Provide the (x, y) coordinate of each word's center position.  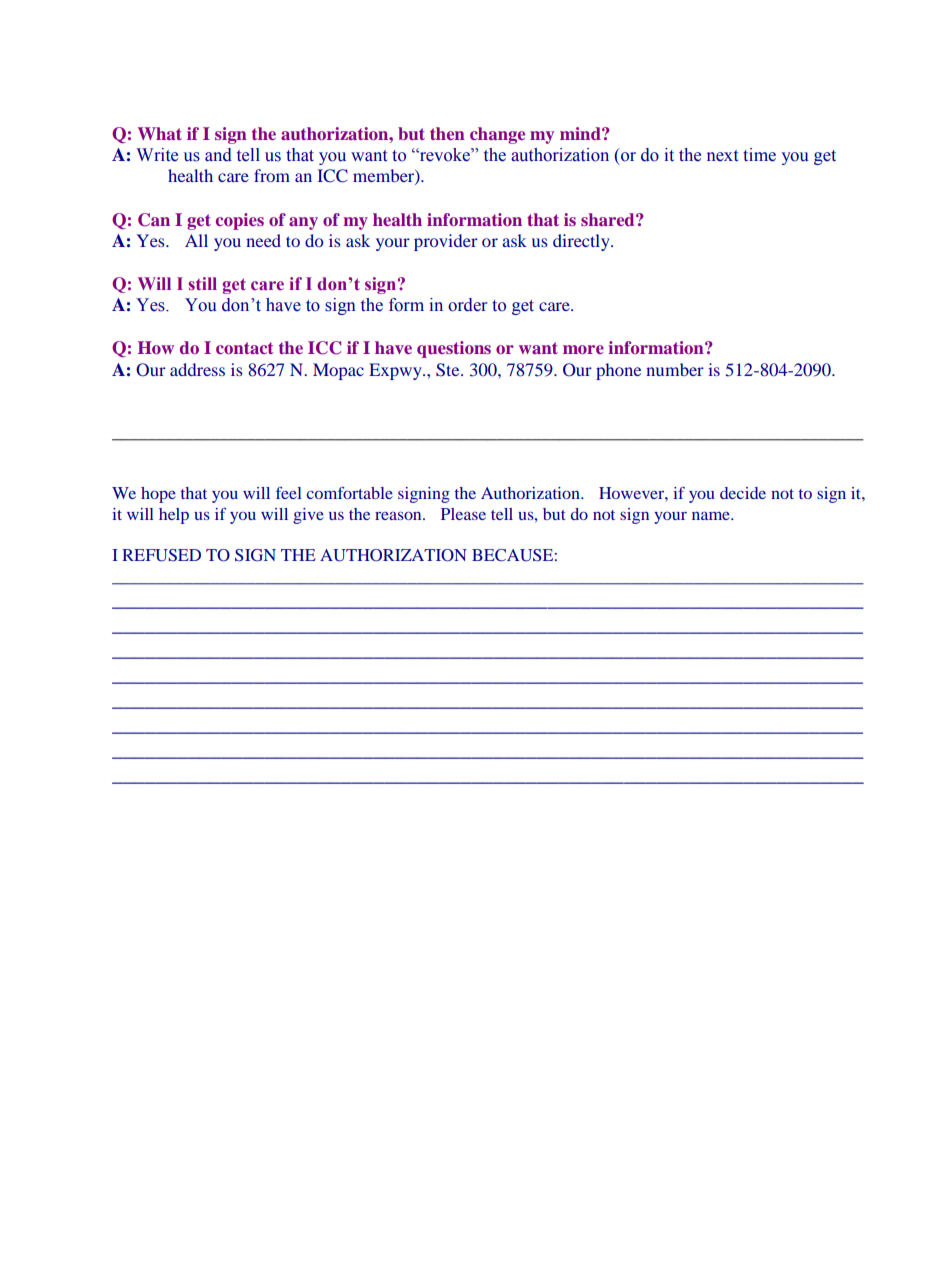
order (467, 305)
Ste (449, 370)
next (722, 156)
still (202, 283)
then (447, 133)
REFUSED (161, 555)
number (675, 369)
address (197, 369)
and (218, 155)
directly (582, 242)
